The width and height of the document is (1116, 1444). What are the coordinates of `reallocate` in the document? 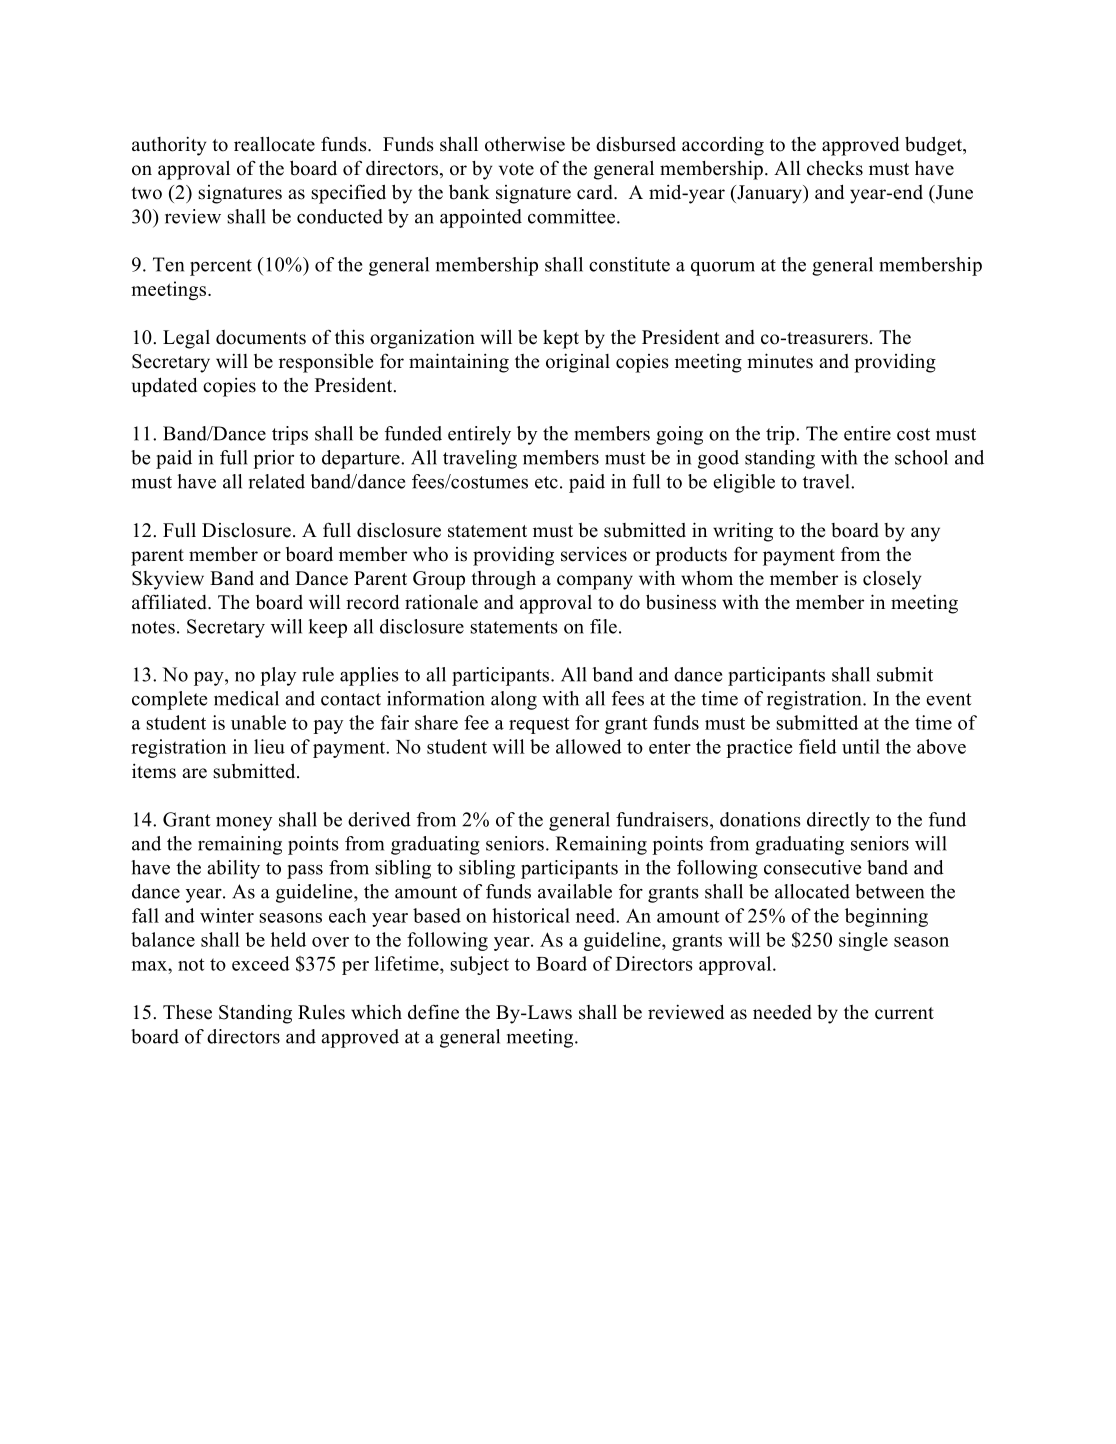 It's located at (274, 144).
